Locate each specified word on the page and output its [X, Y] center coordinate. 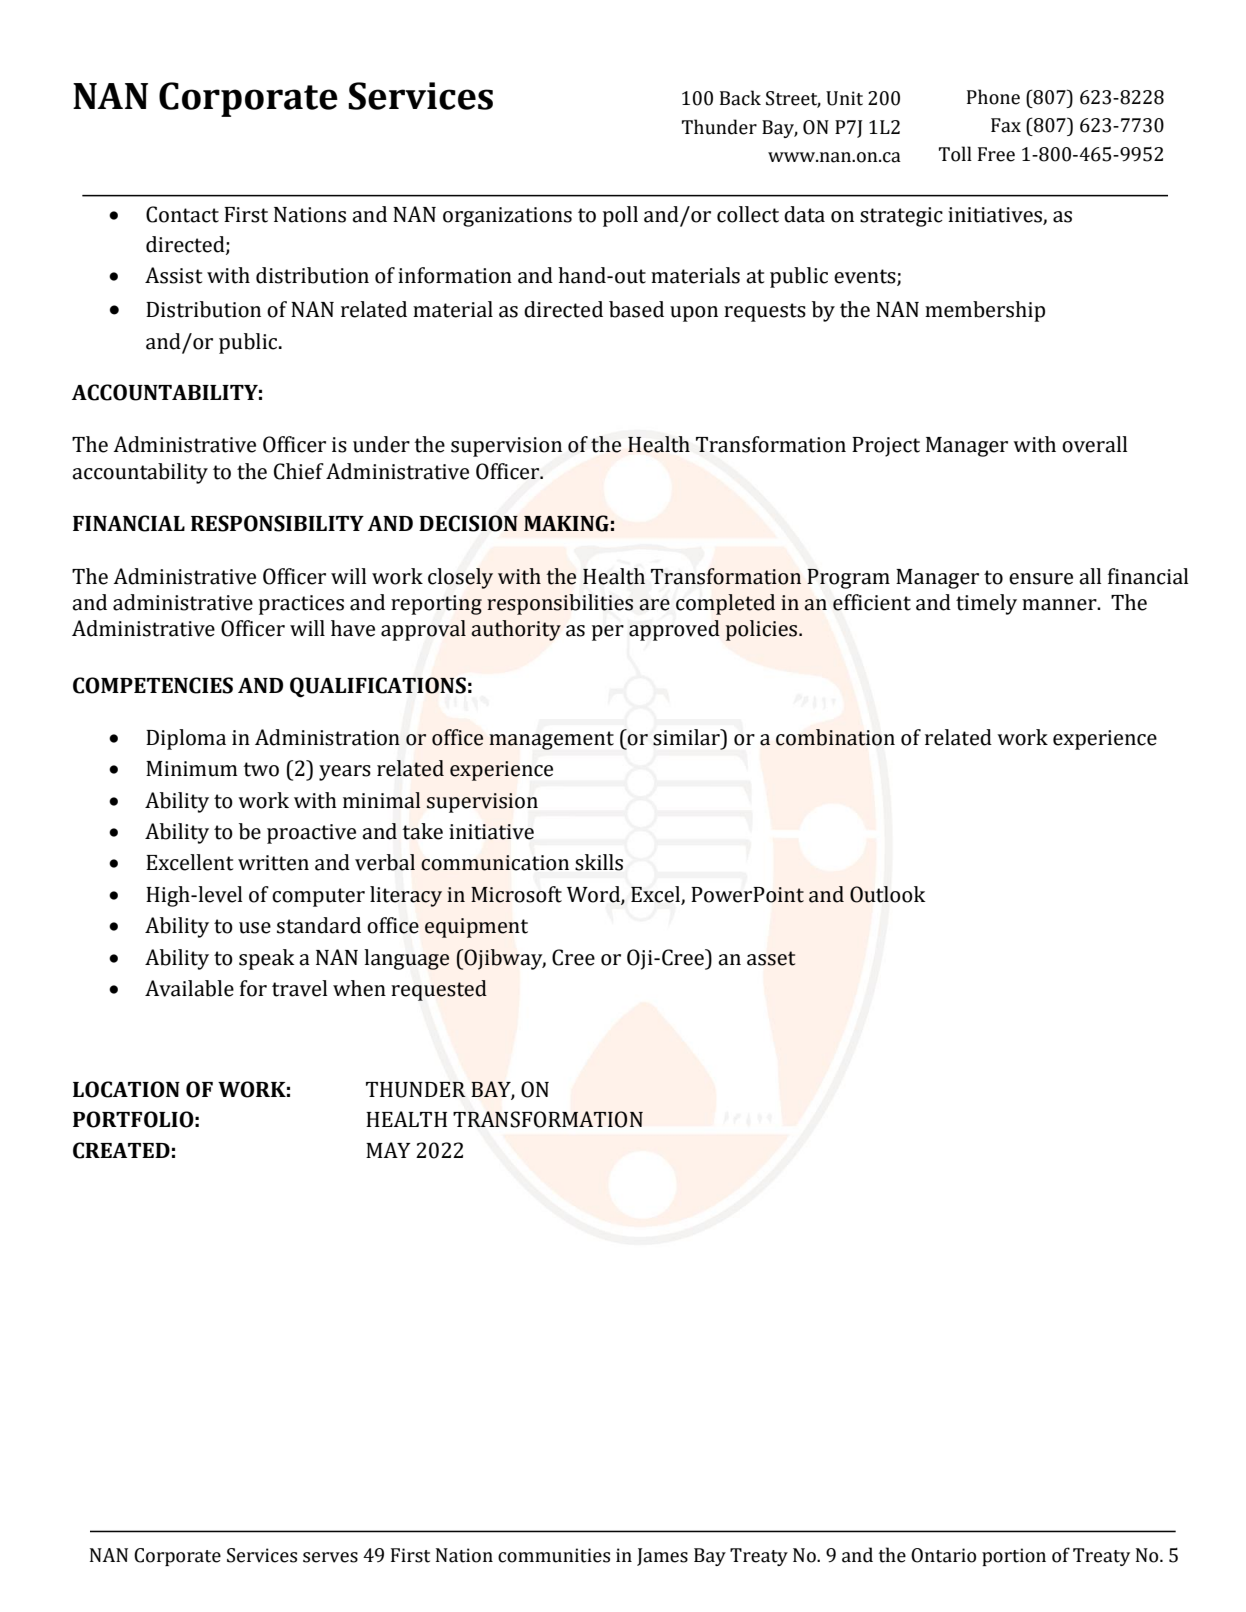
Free [996, 154]
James [662, 1557]
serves [330, 1557]
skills [599, 862]
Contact [182, 214]
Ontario [943, 1555]
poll [620, 216]
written [273, 863]
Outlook [888, 894]
